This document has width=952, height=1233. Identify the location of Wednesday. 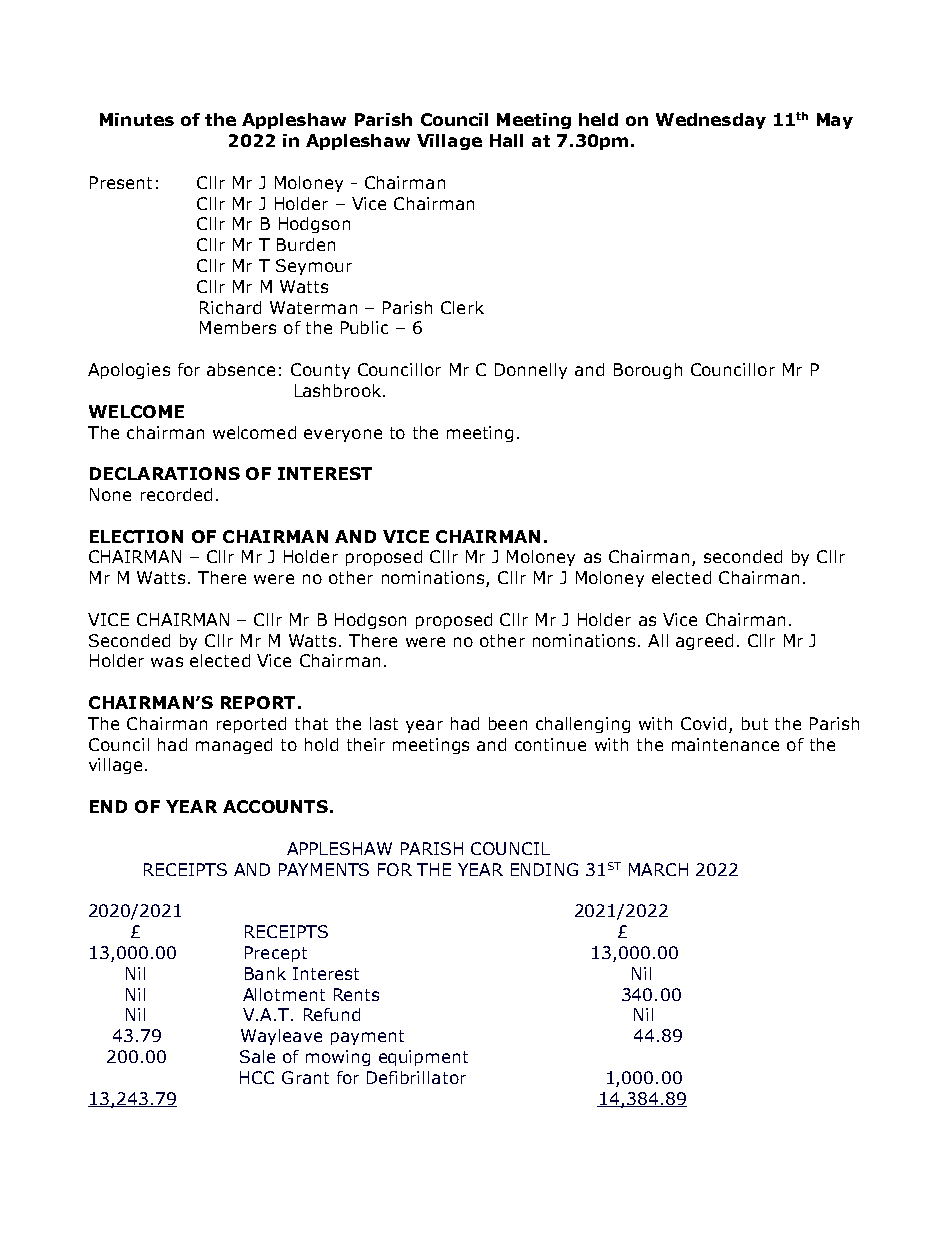
(711, 121).
